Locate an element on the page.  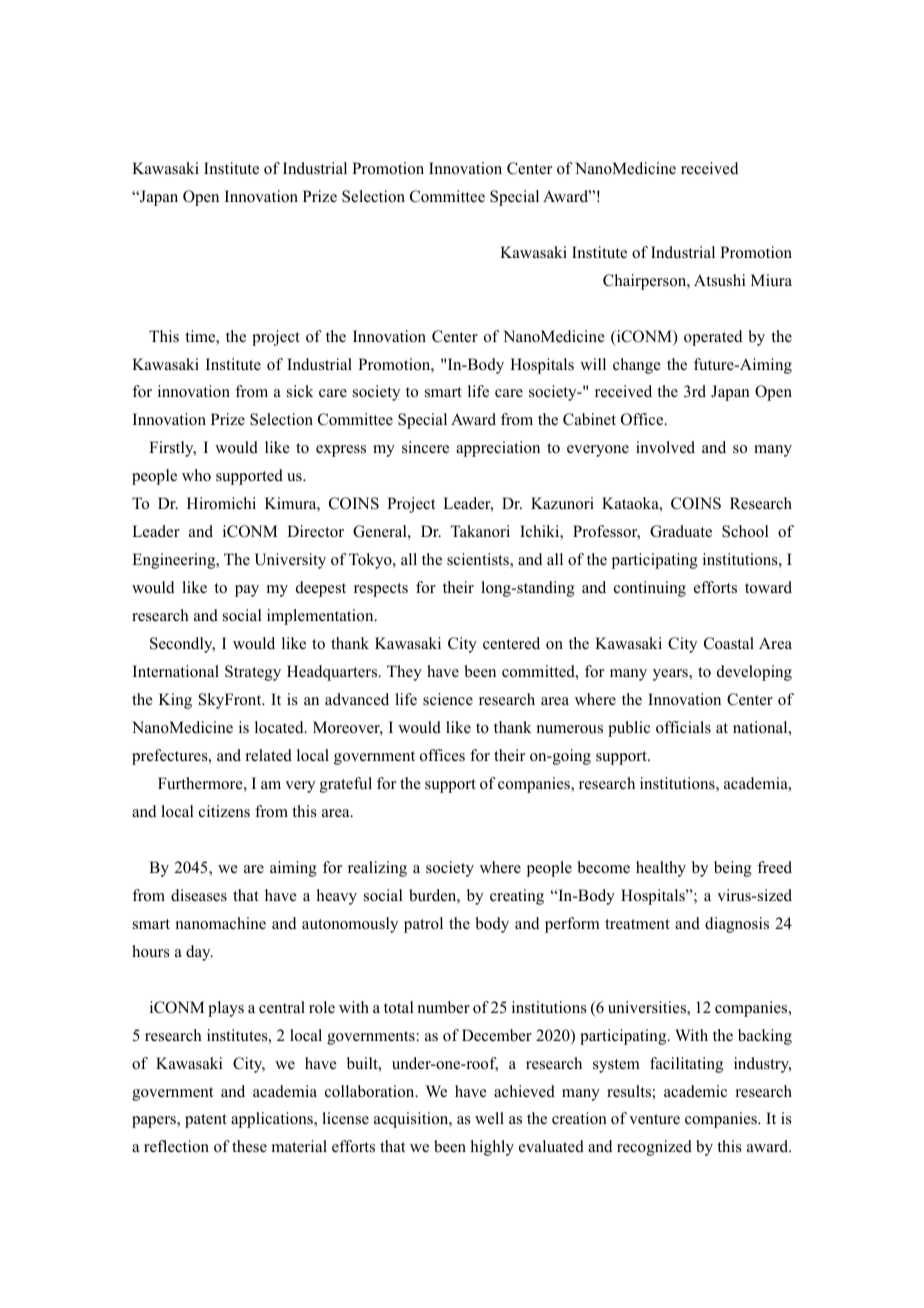
well is located at coordinates (489, 1118).
